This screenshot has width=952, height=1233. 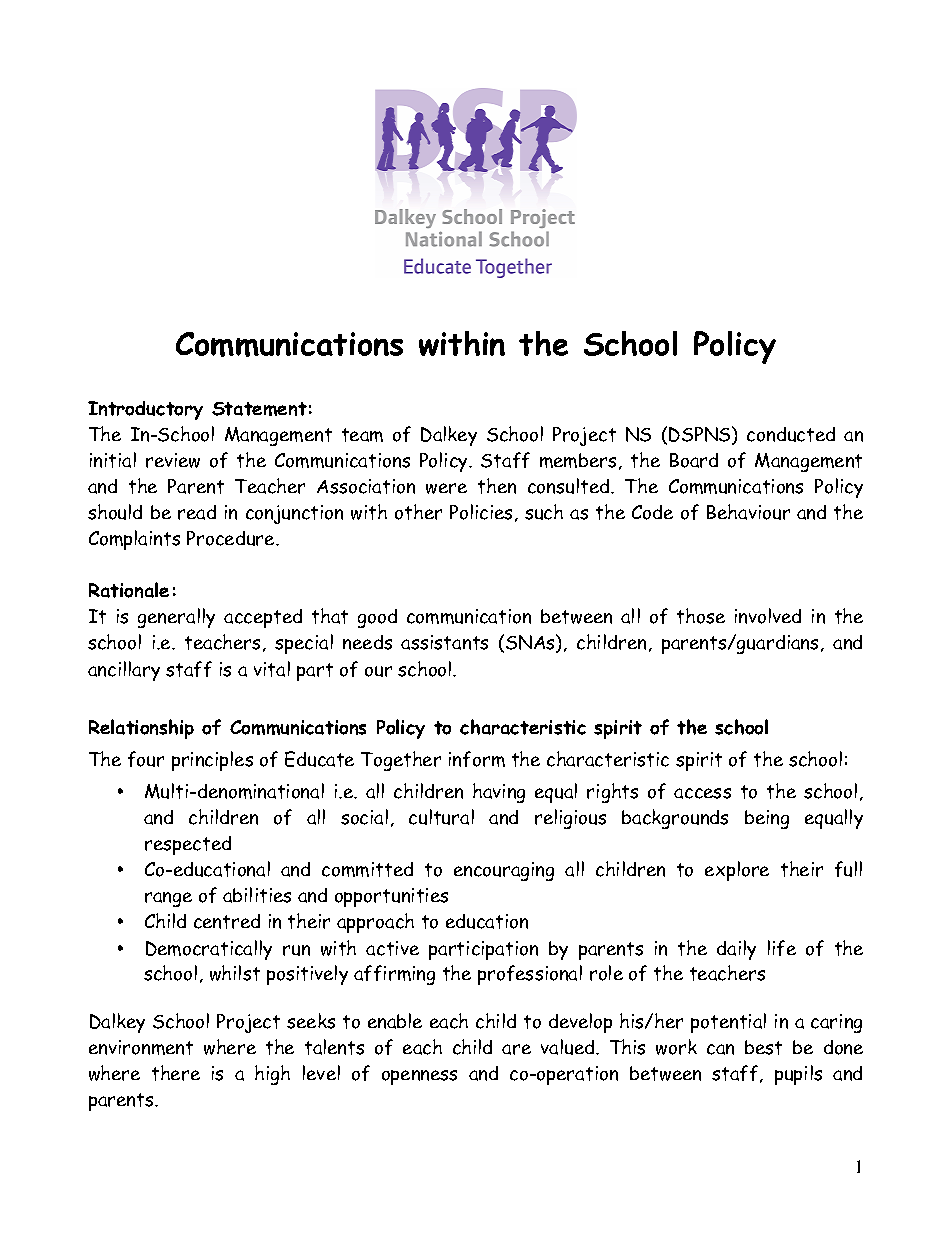 I want to click on good, so click(x=377, y=618).
